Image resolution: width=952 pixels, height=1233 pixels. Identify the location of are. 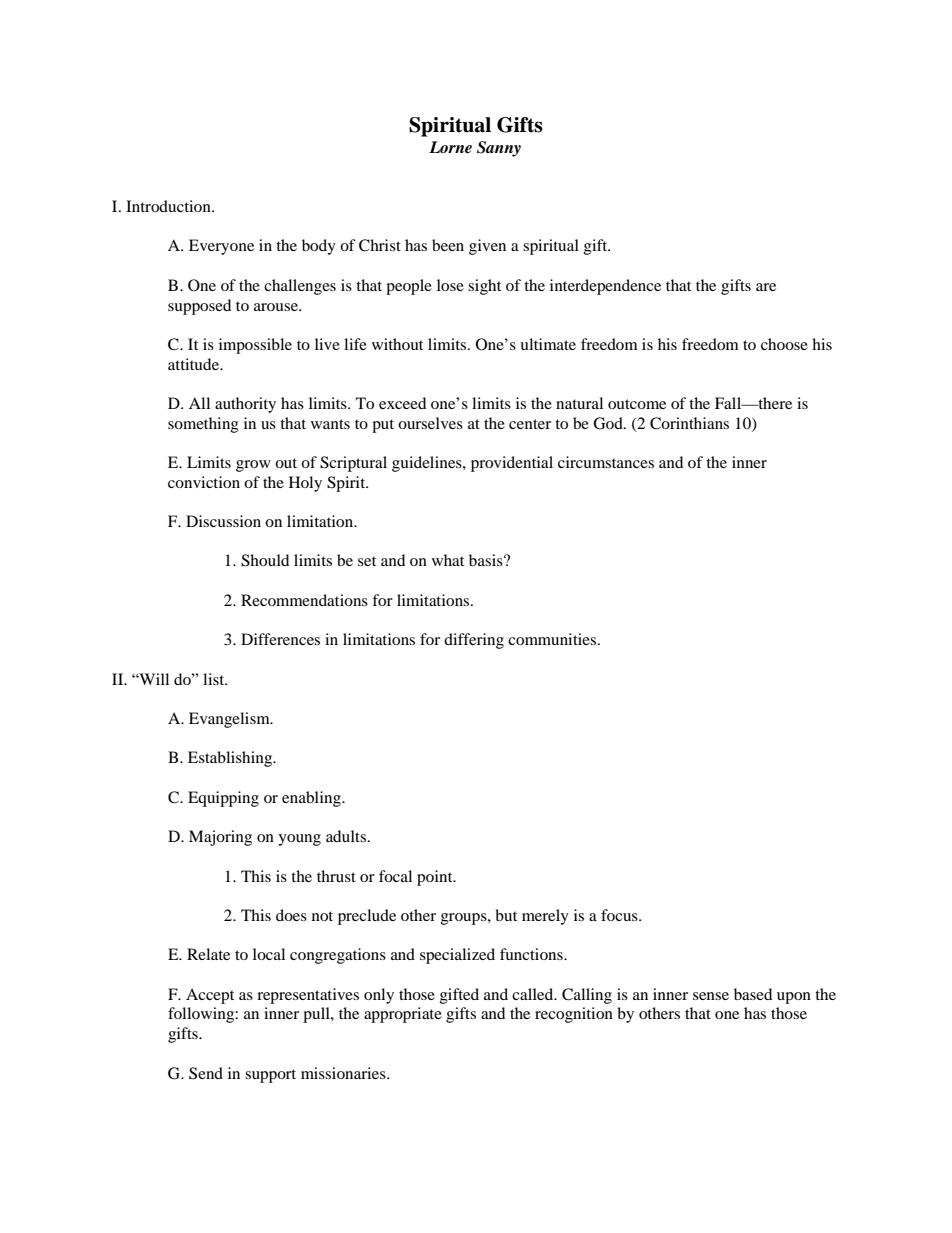
(766, 287).
